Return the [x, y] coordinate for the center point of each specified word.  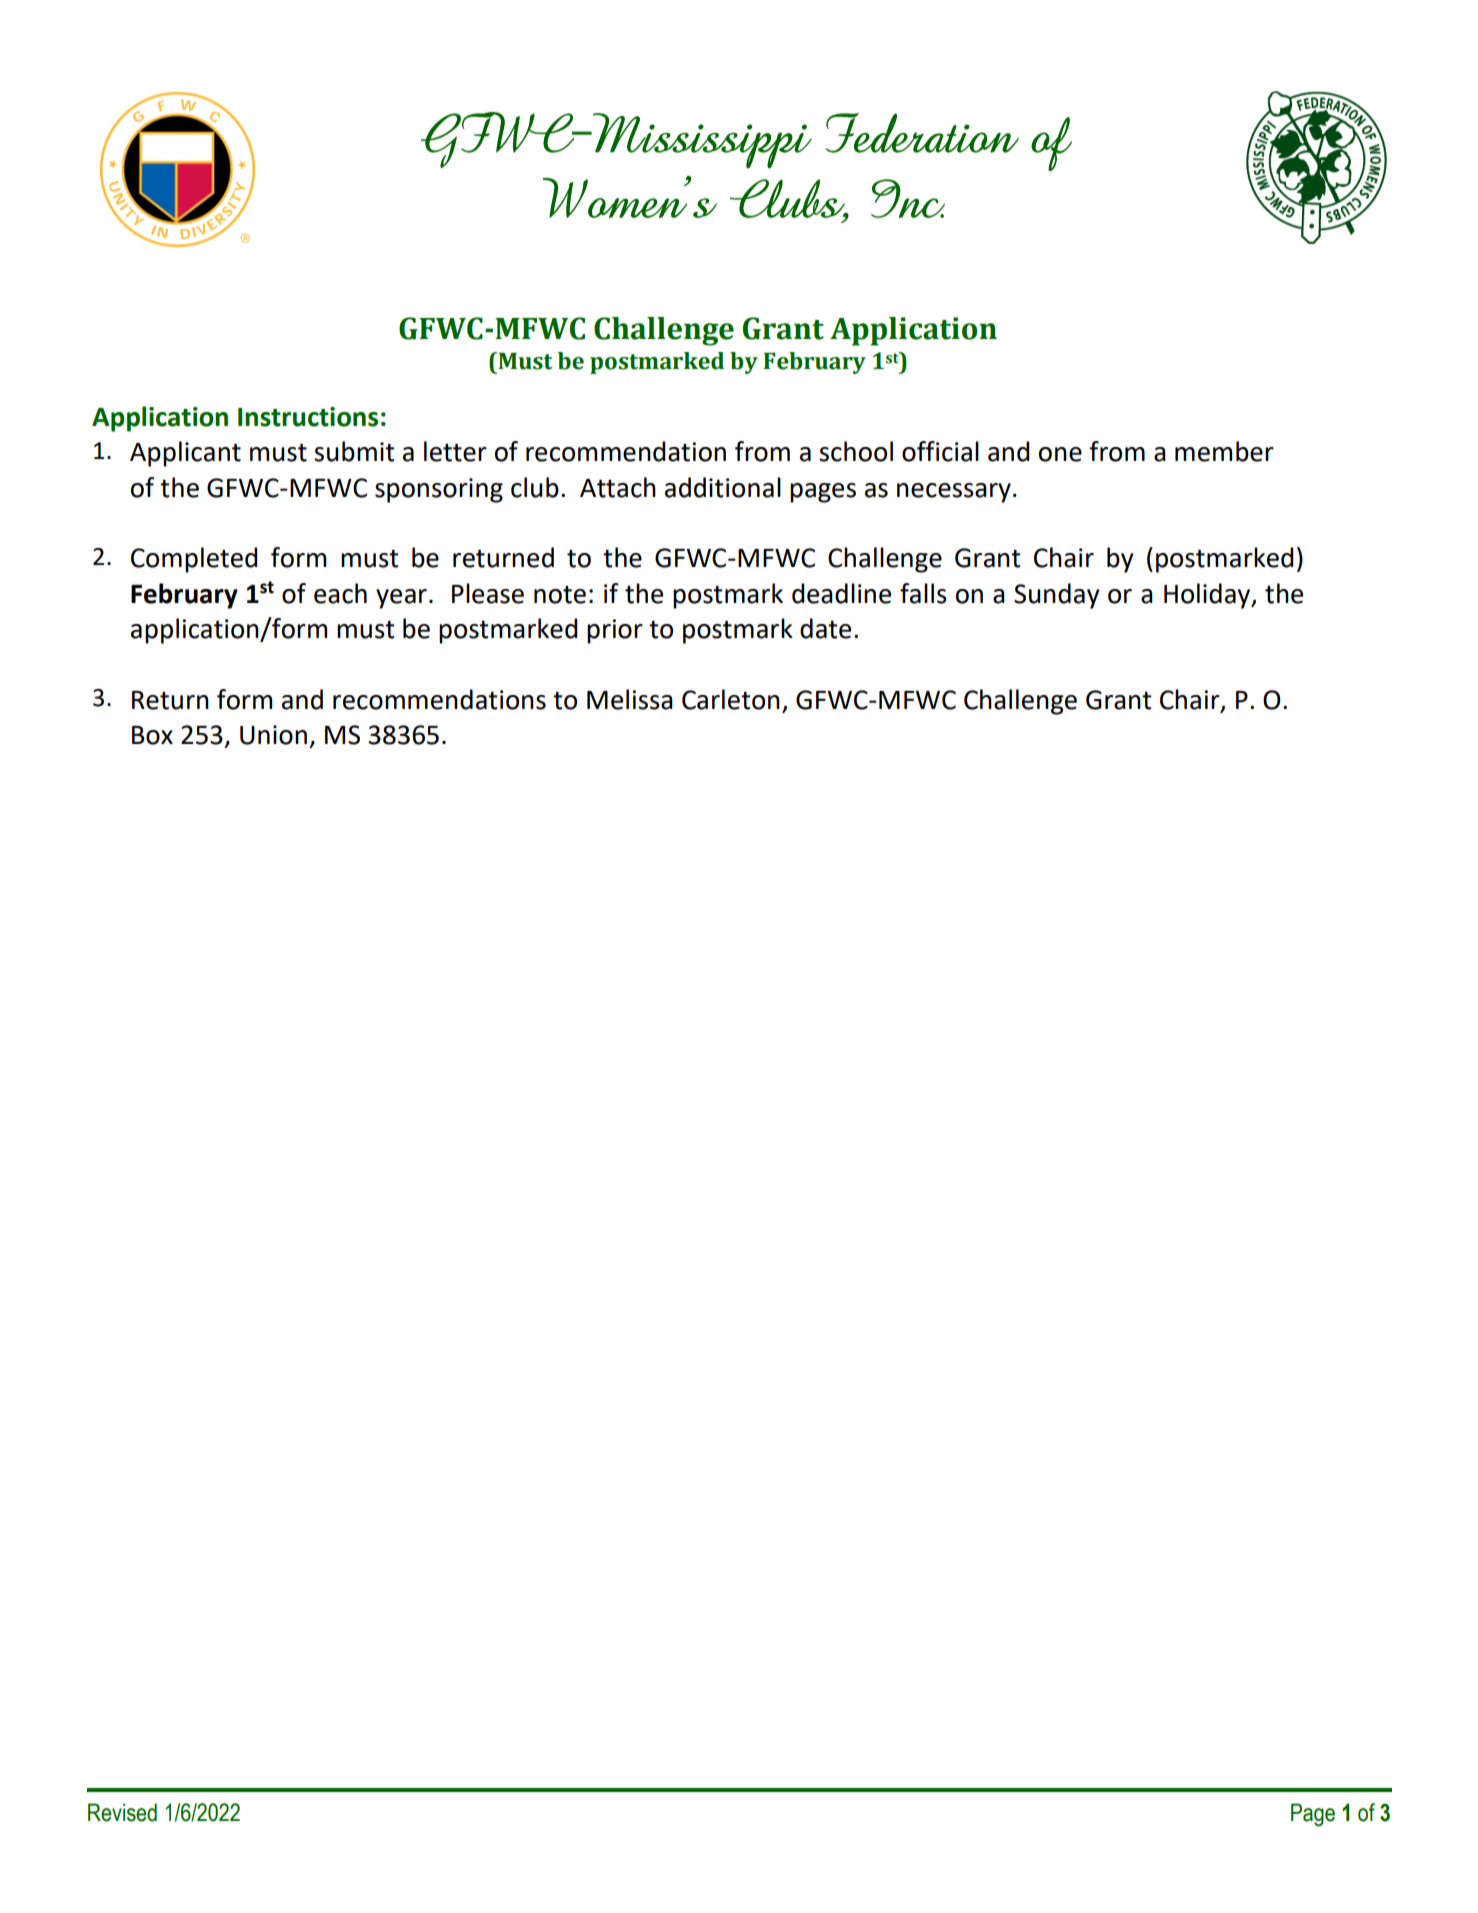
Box [152, 735]
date [825, 628]
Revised [122, 1812]
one [1060, 454]
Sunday [1057, 596]
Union [273, 735]
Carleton [731, 699]
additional [723, 487]
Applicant [185, 454]
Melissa [630, 699]
